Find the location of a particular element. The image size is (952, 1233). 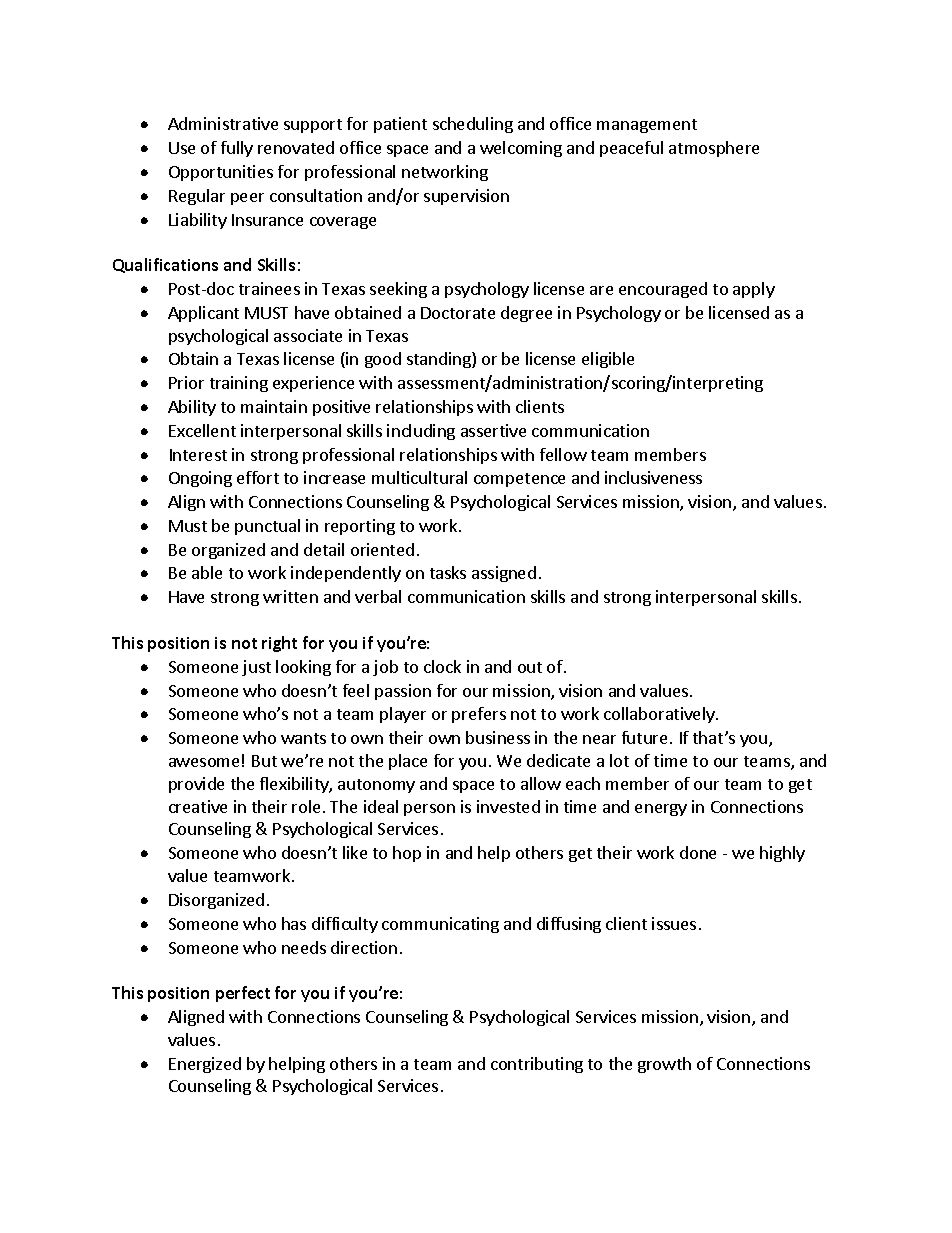

training is located at coordinates (239, 384).
